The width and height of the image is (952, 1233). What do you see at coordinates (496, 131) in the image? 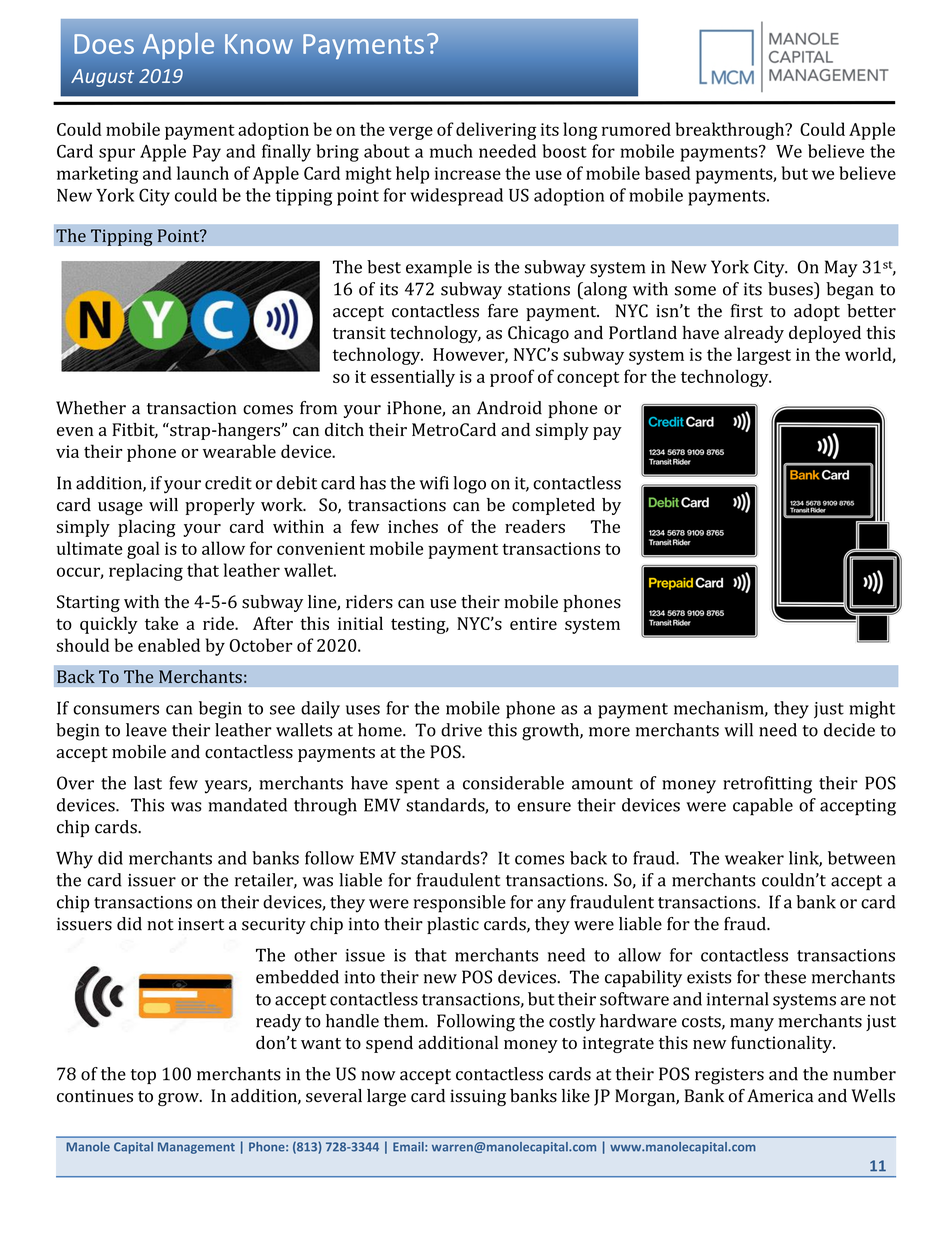
I see `delivering` at bounding box center [496, 131].
